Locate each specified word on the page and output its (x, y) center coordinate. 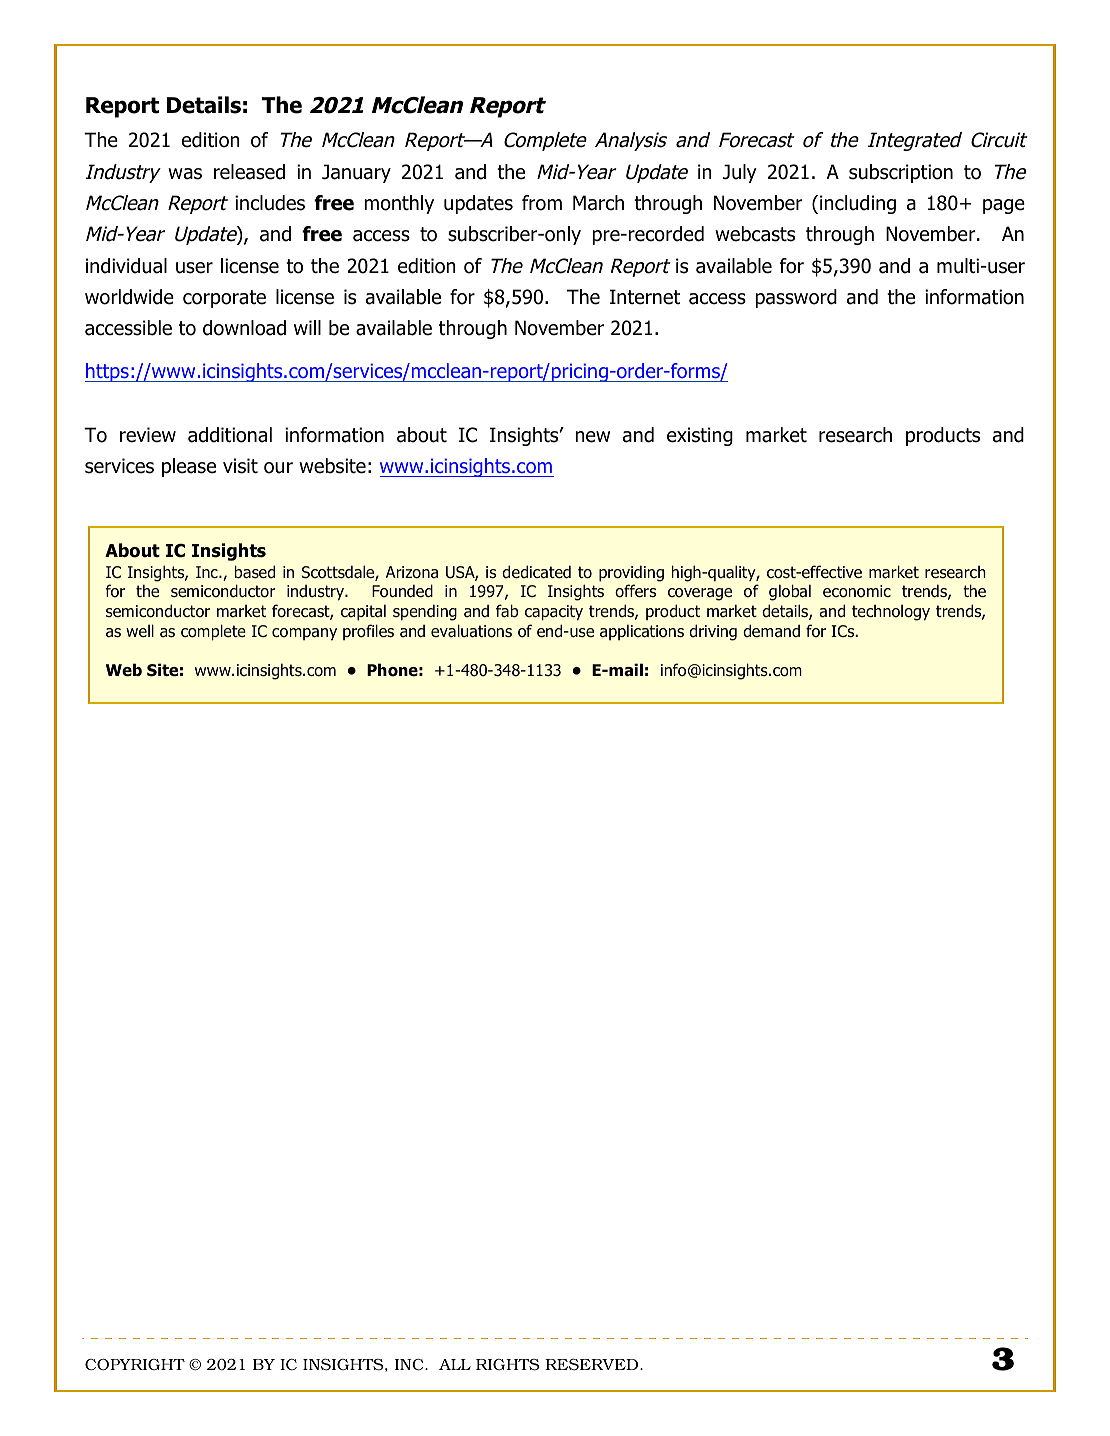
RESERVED (593, 1365)
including (858, 204)
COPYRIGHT (135, 1365)
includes (270, 203)
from (542, 203)
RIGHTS (507, 1364)
